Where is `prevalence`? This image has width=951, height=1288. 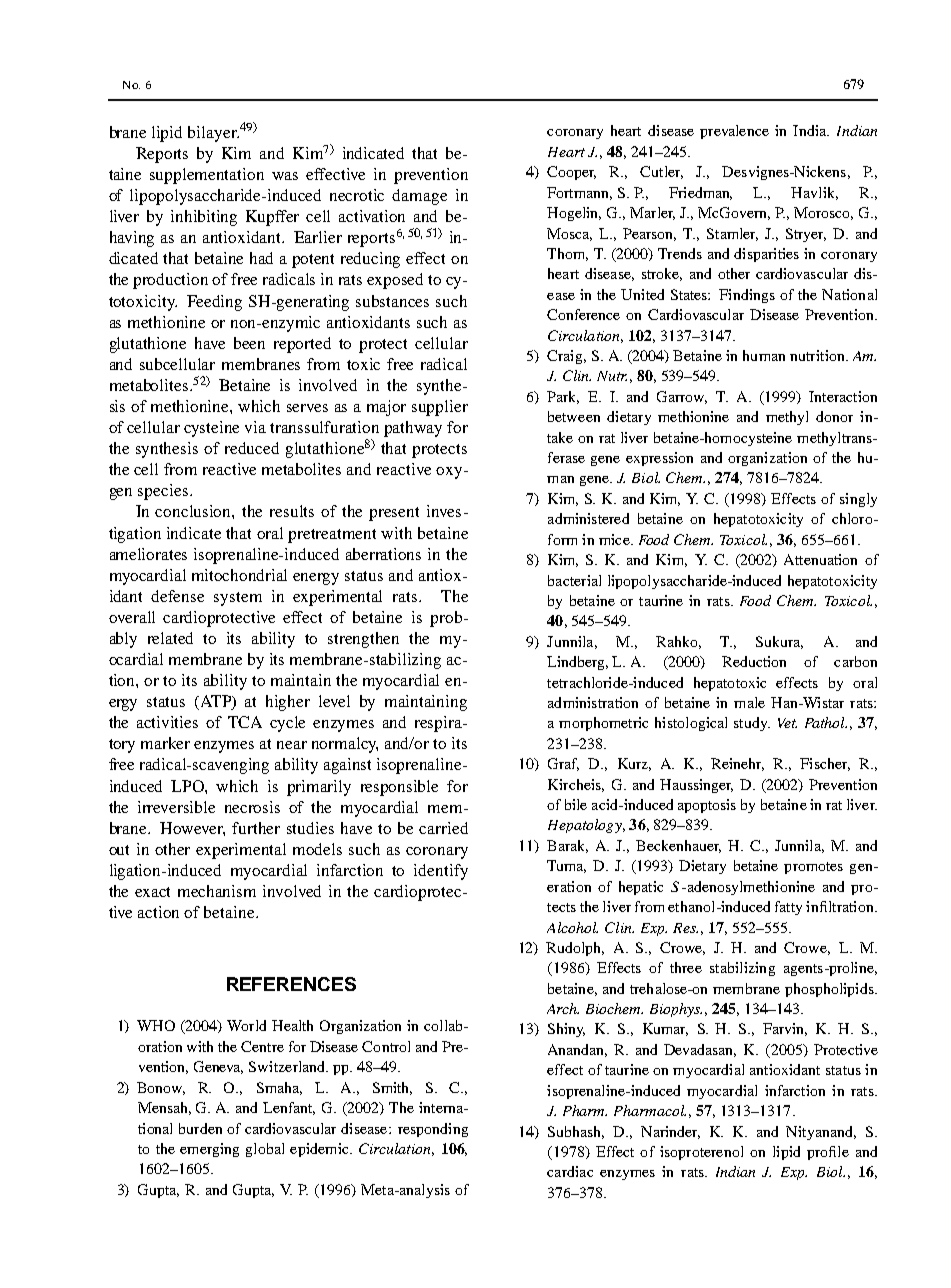
prevalence is located at coordinates (734, 132).
